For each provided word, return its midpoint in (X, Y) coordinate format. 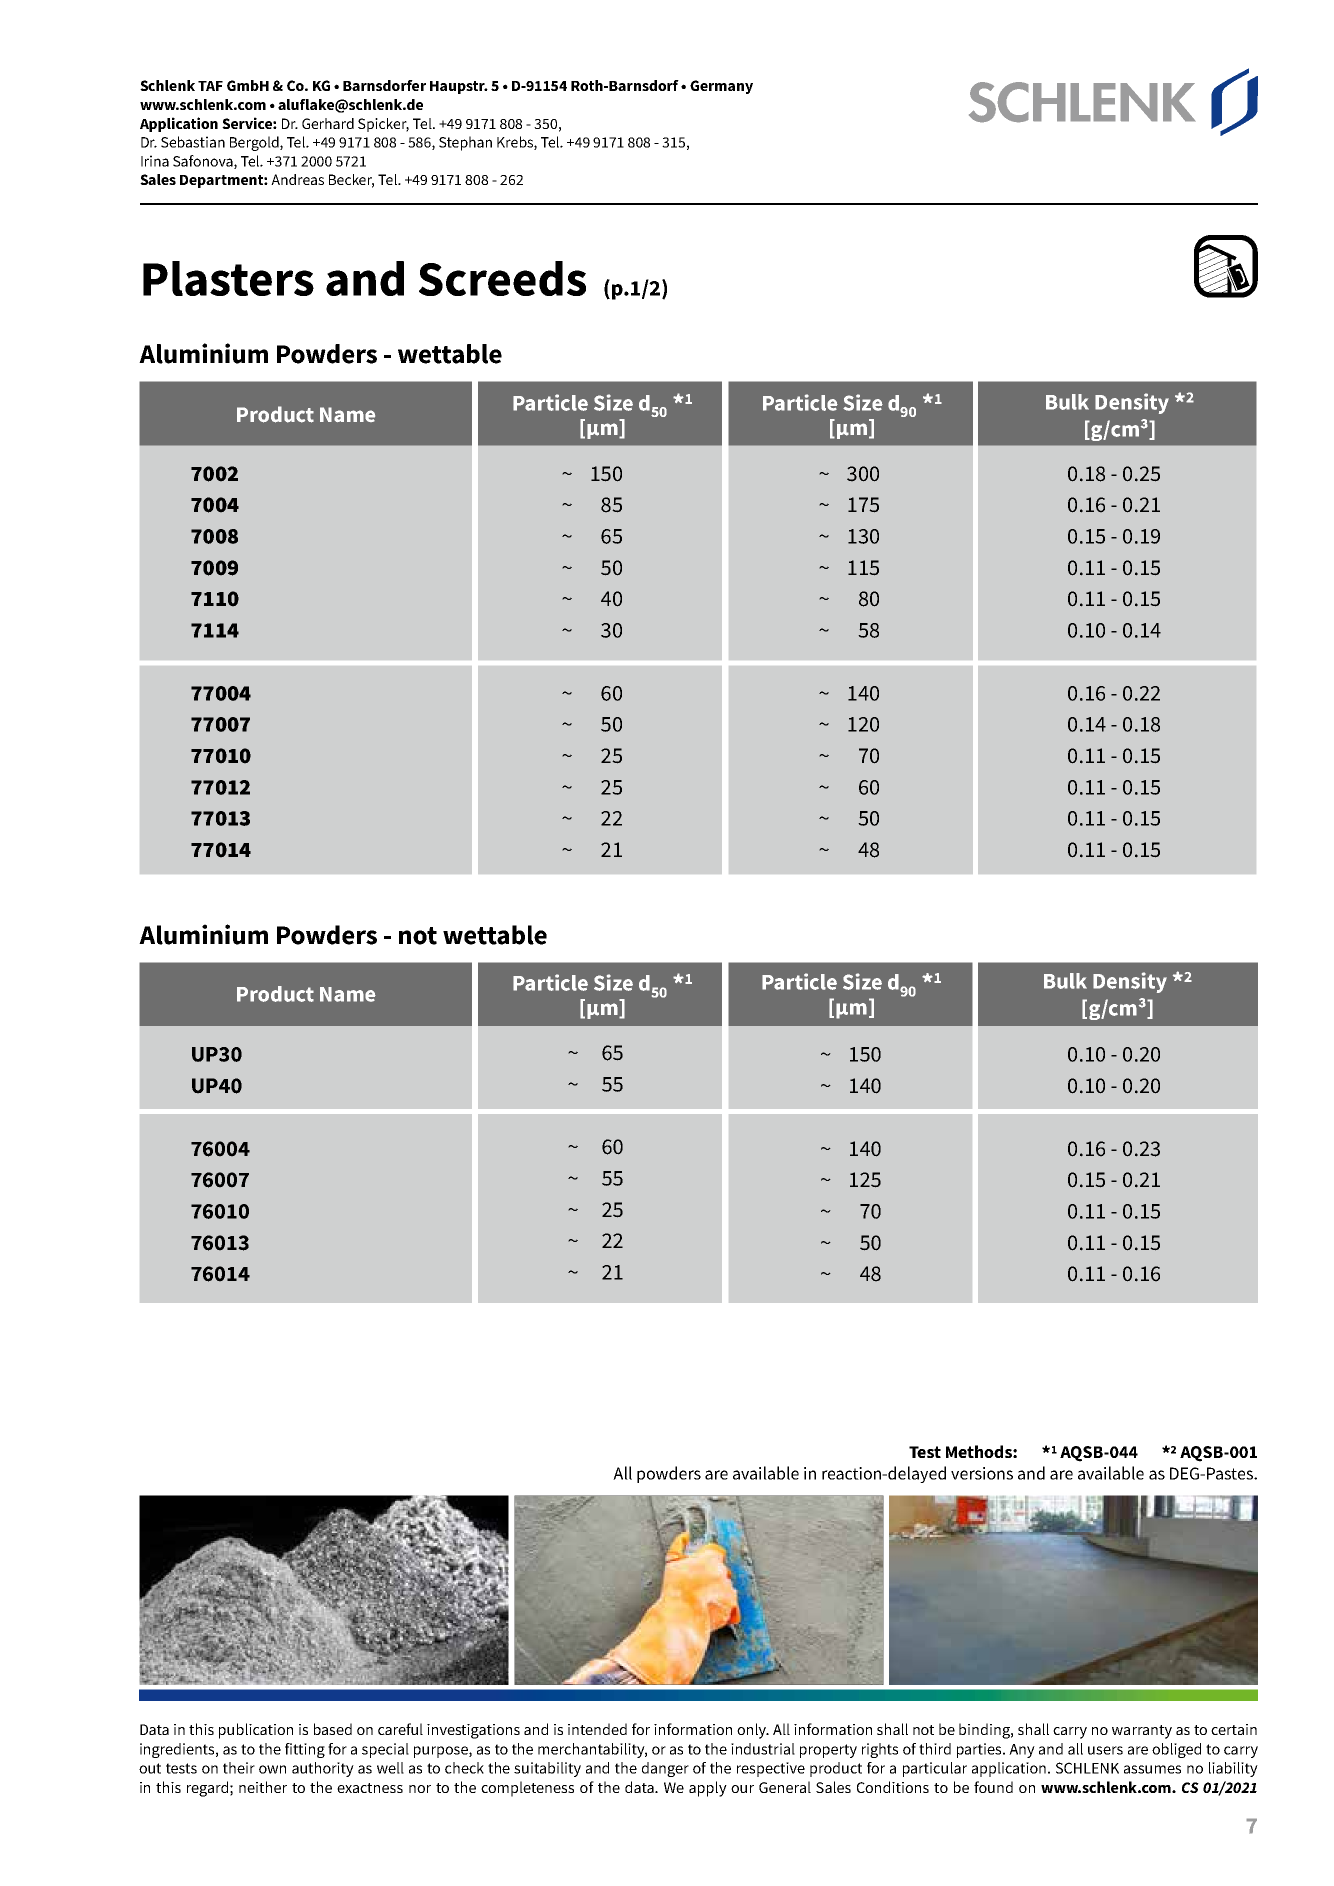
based (333, 1729)
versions (982, 1473)
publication (256, 1731)
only (753, 1731)
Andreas (297, 179)
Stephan (465, 143)
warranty (1142, 1732)
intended (597, 1729)
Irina (155, 161)
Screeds (502, 278)
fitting (305, 1750)
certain (1234, 1729)
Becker (351, 181)
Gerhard (328, 123)
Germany (721, 87)
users (1105, 1750)
